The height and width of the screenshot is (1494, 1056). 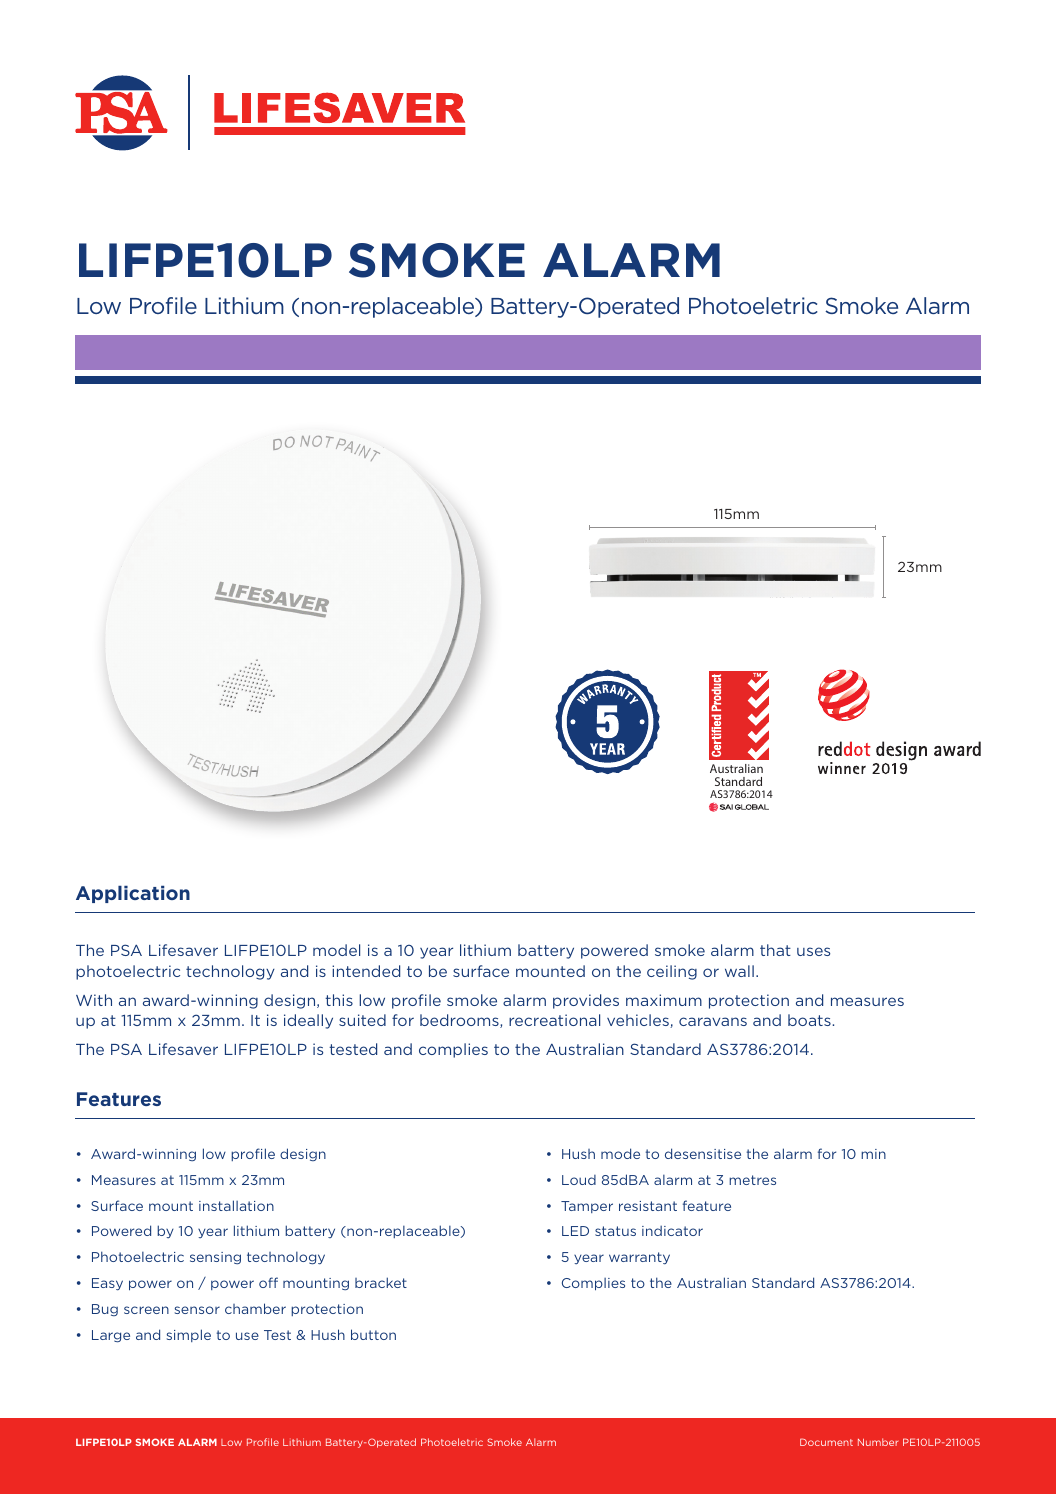 I want to click on intended, so click(x=366, y=971).
